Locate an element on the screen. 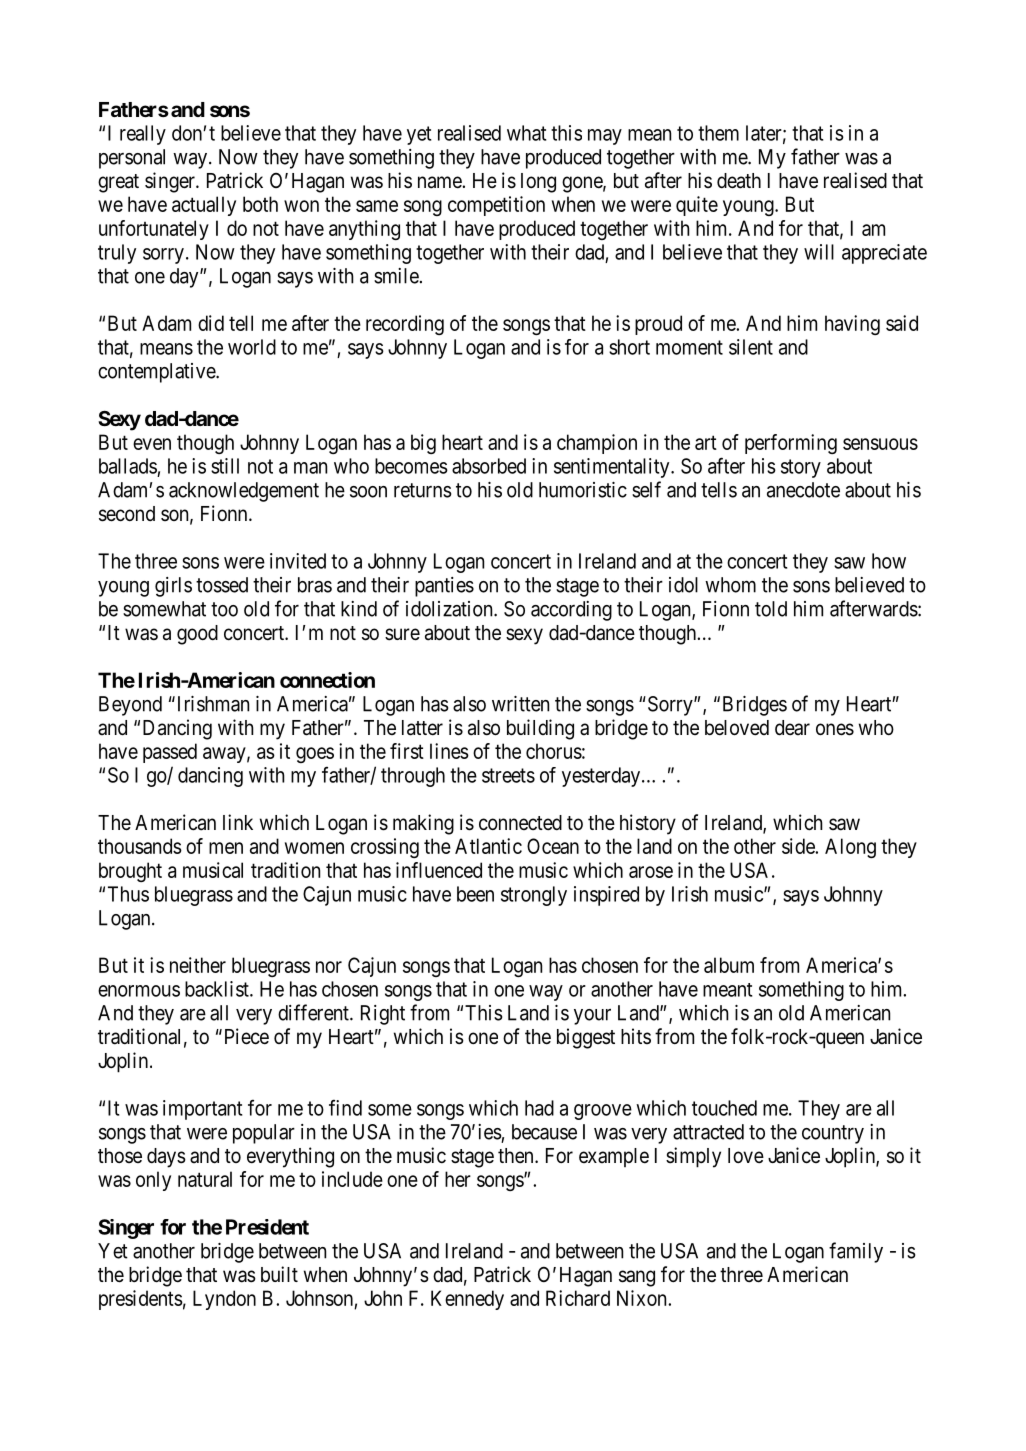 This screenshot has width=1026, height=1451. competition is located at coordinates (496, 206).
